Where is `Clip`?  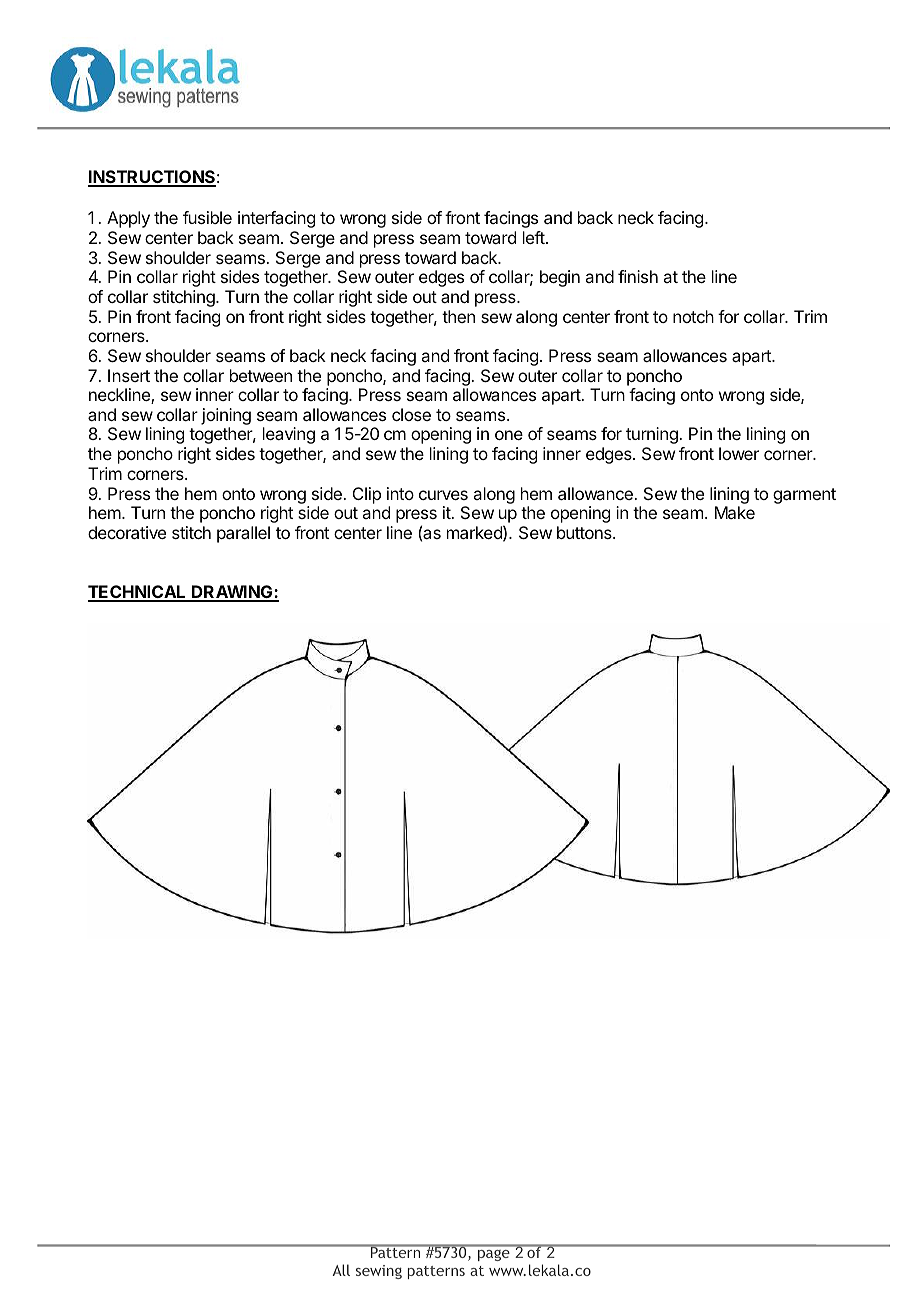
Clip is located at coordinates (367, 495).
